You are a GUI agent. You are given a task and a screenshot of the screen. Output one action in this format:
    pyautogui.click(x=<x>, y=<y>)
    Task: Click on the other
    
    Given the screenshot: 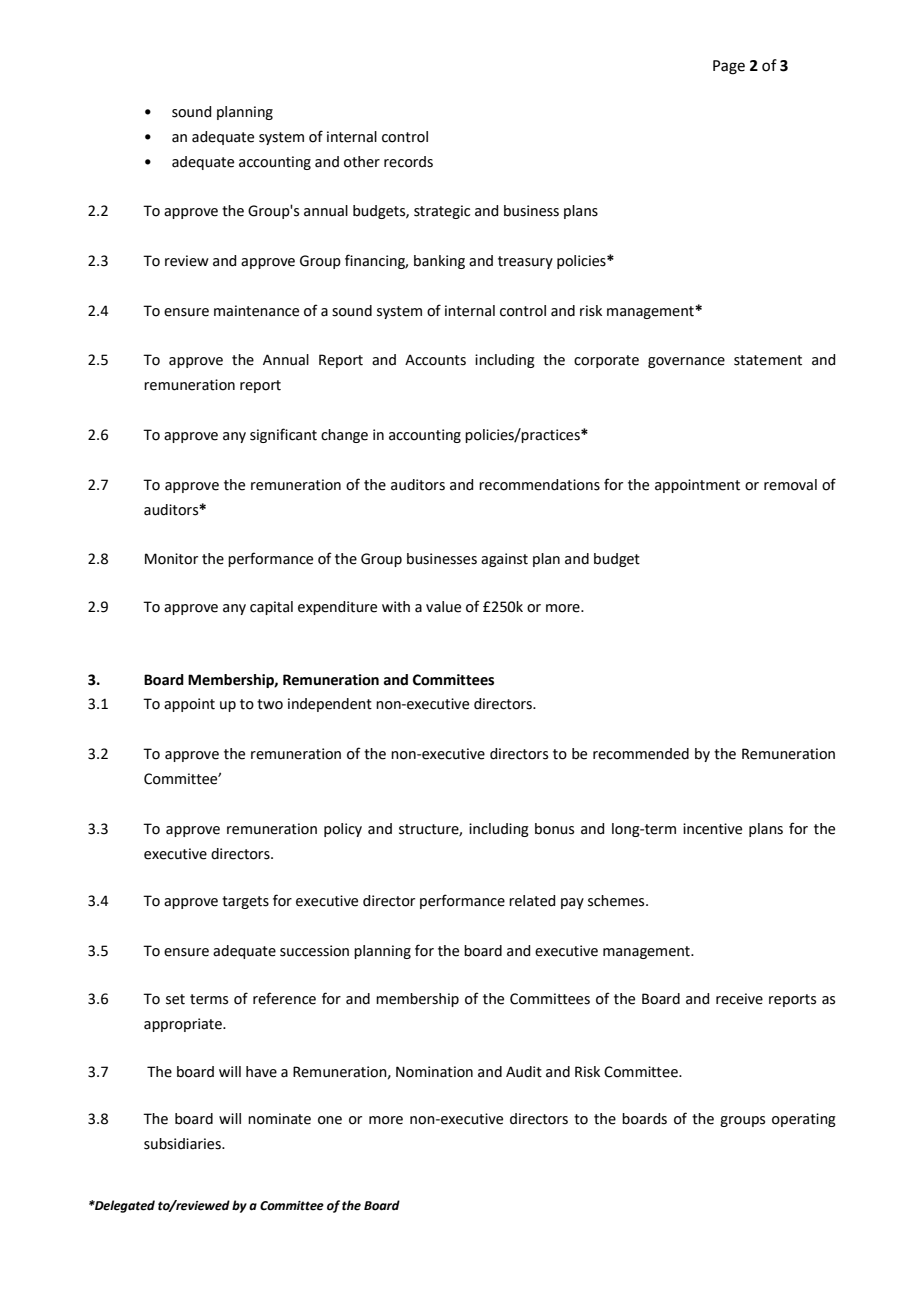 What is the action you would take?
    pyautogui.click(x=362, y=162)
